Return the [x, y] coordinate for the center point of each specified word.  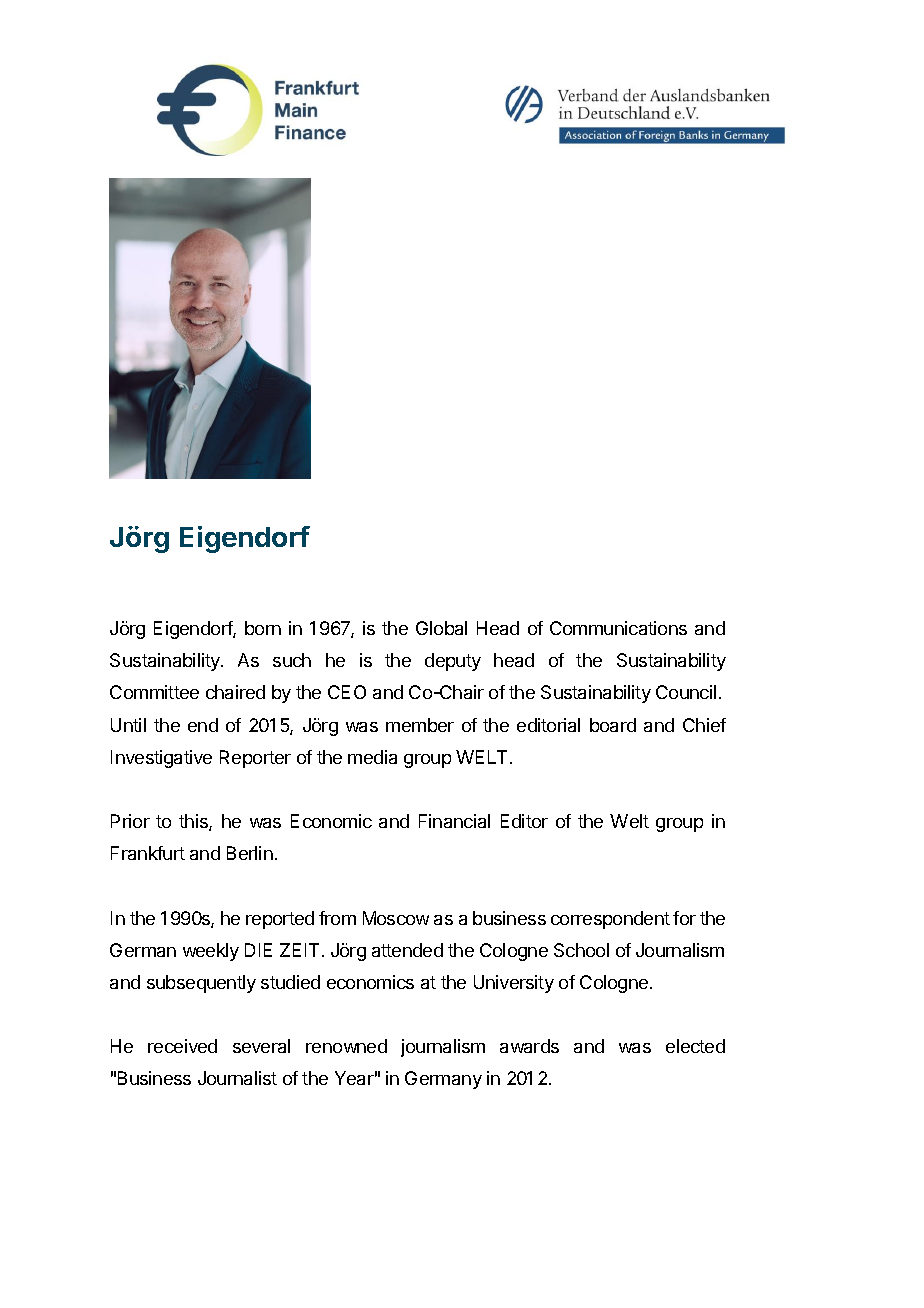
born [263, 628]
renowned [346, 1046]
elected [695, 1046]
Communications [618, 628]
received [182, 1046]
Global [441, 628]
